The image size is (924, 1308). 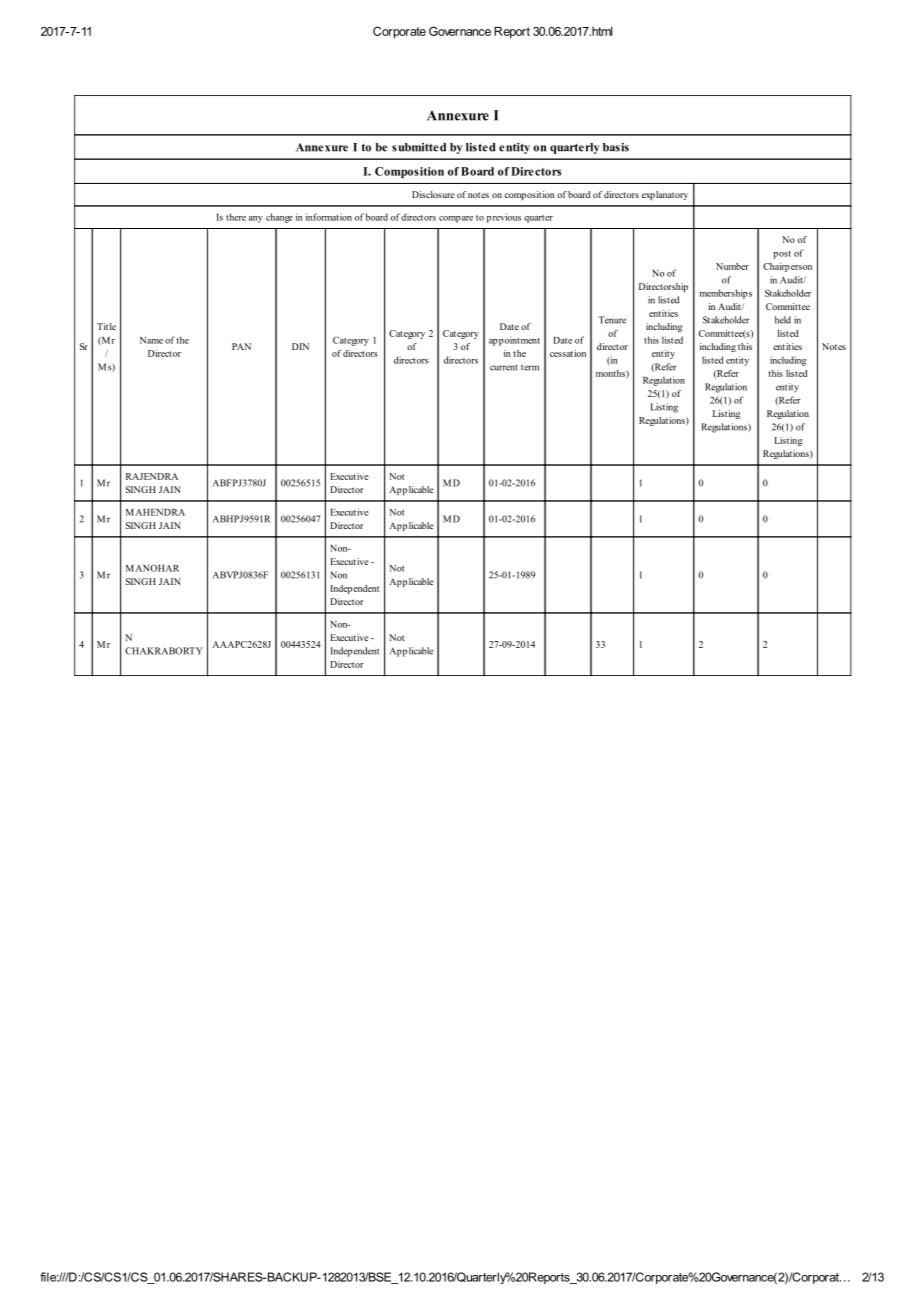 I want to click on explanatory, so click(x=665, y=195).
